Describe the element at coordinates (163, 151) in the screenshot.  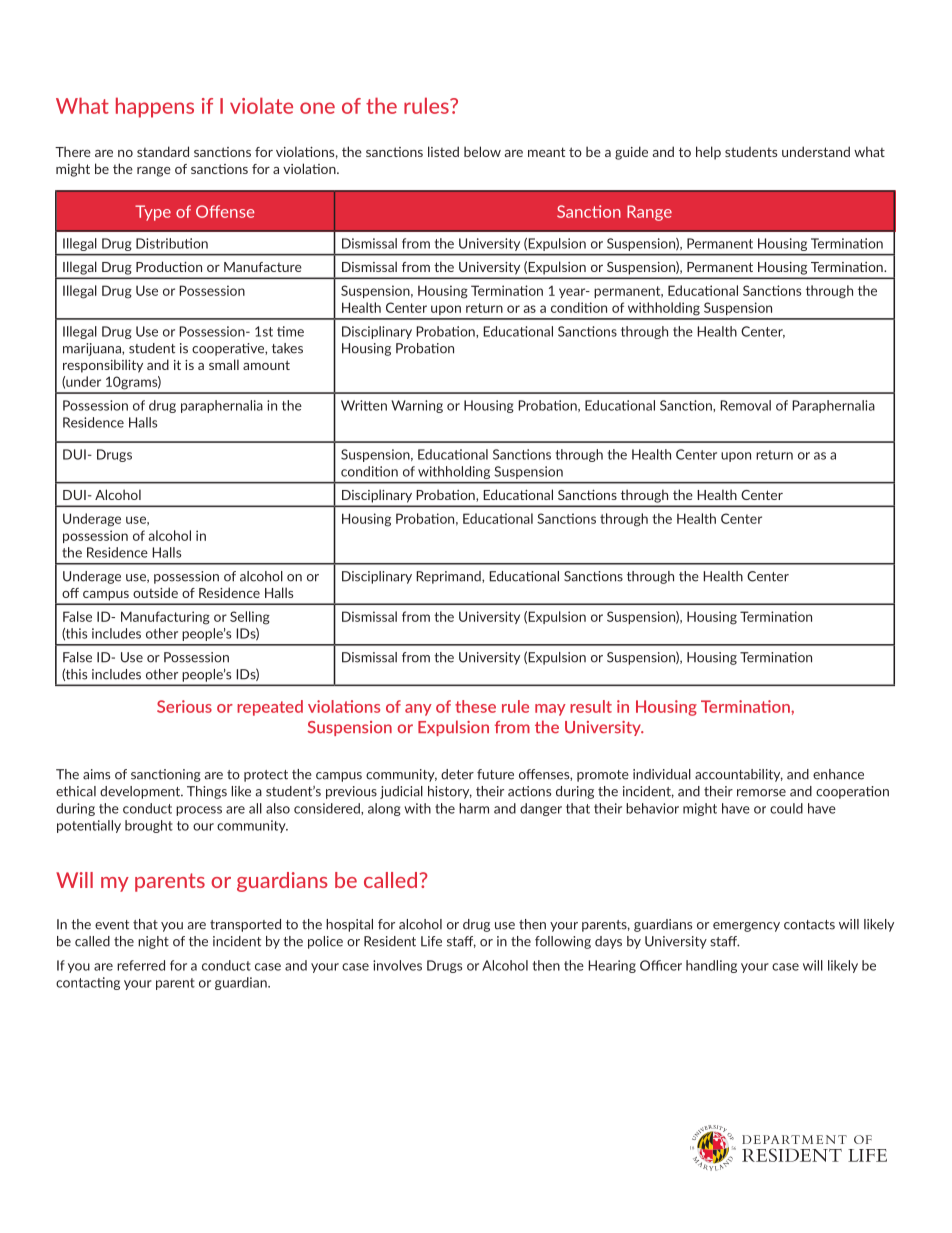
I see `standard` at that location.
